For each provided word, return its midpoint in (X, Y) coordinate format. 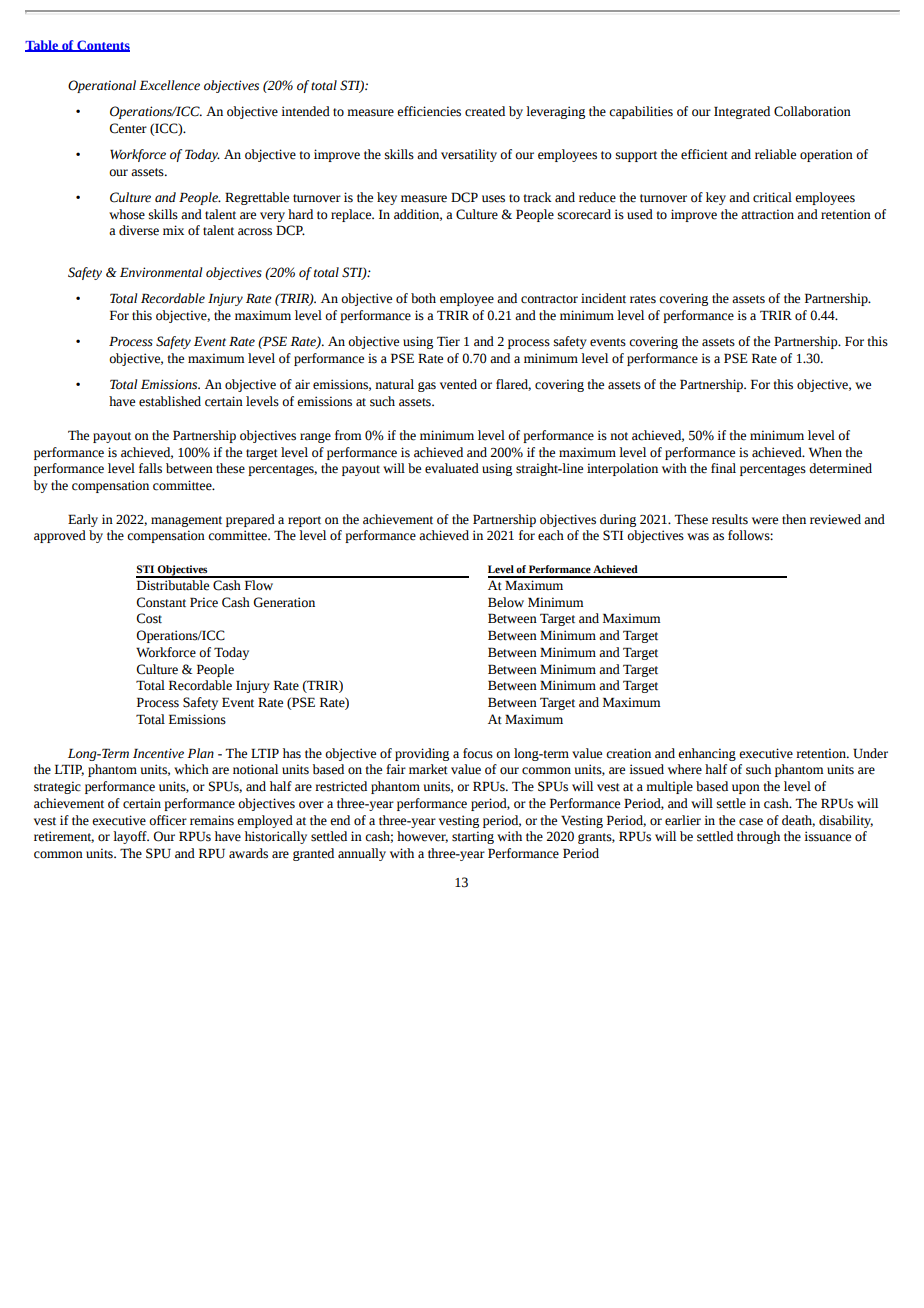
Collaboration (812, 111)
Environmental (161, 272)
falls (150, 468)
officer (168, 820)
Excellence (169, 85)
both (423, 298)
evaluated (452, 468)
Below (506, 602)
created (485, 111)
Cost (149, 618)
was (698, 537)
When (825, 452)
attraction (767, 214)
